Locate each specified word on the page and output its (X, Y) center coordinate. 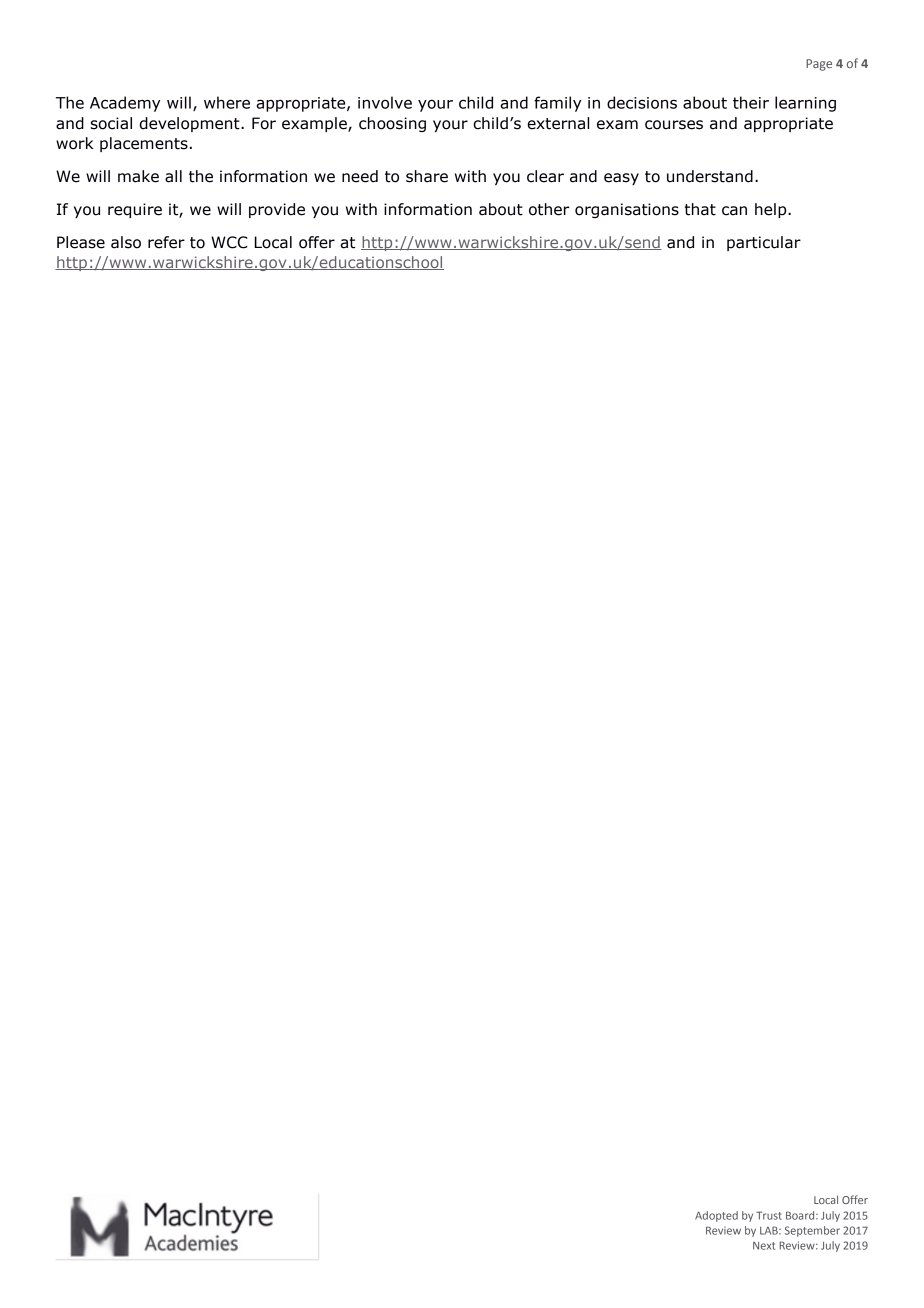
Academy (125, 104)
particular (764, 243)
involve (385, 102)
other (549, 209)
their (751, 102)
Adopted (716, 1216)
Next (764, 1246)
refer (166, 242)
